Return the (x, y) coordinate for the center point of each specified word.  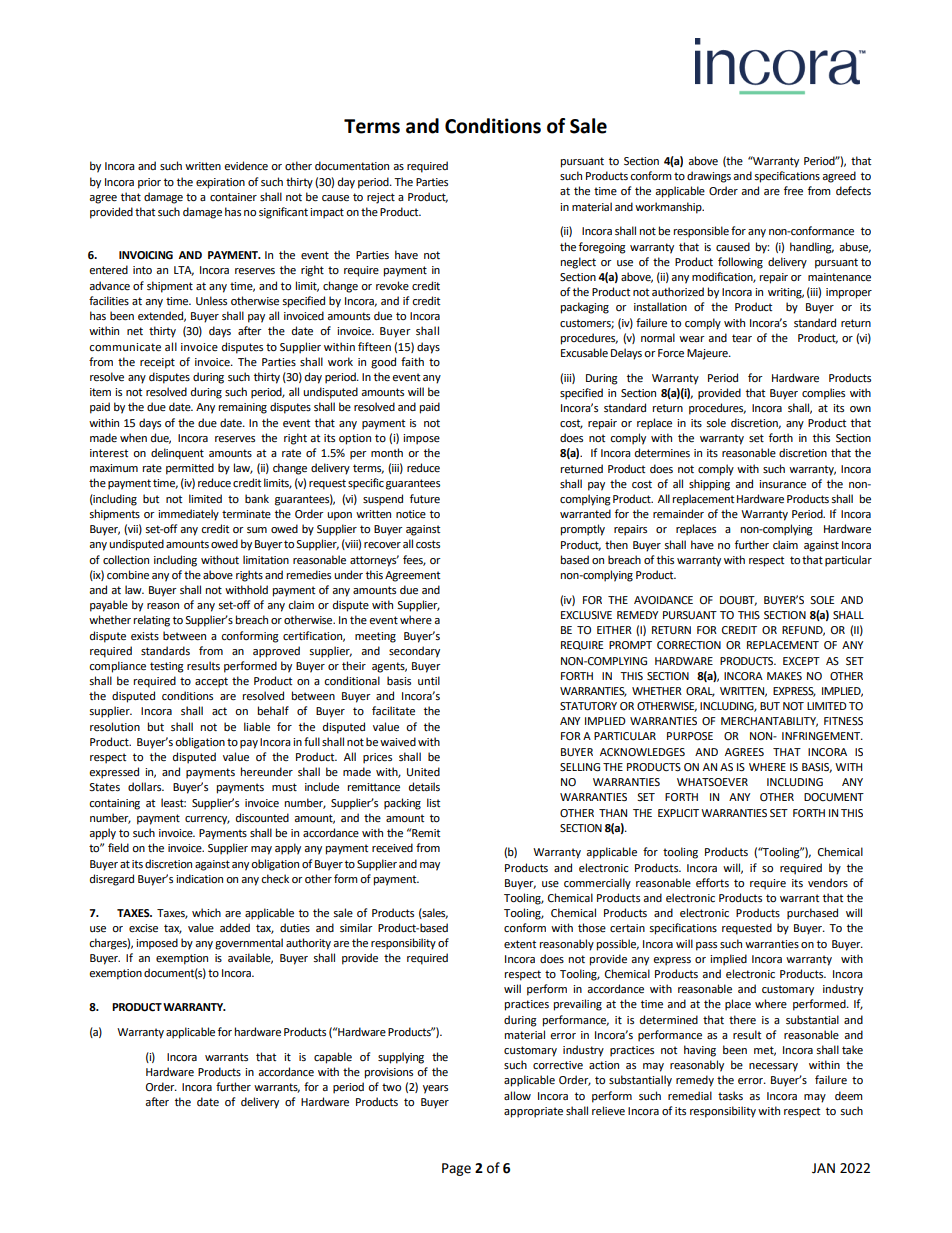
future (425, 499)
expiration (220, 183)
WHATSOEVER (712, 782)
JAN (823, 1168)
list (433, 802)
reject (381, 198)
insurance (782, 484)
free (793, 191)
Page (456, 1169)
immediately (188, 515)
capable (333, 1058)
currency (207, 820)
